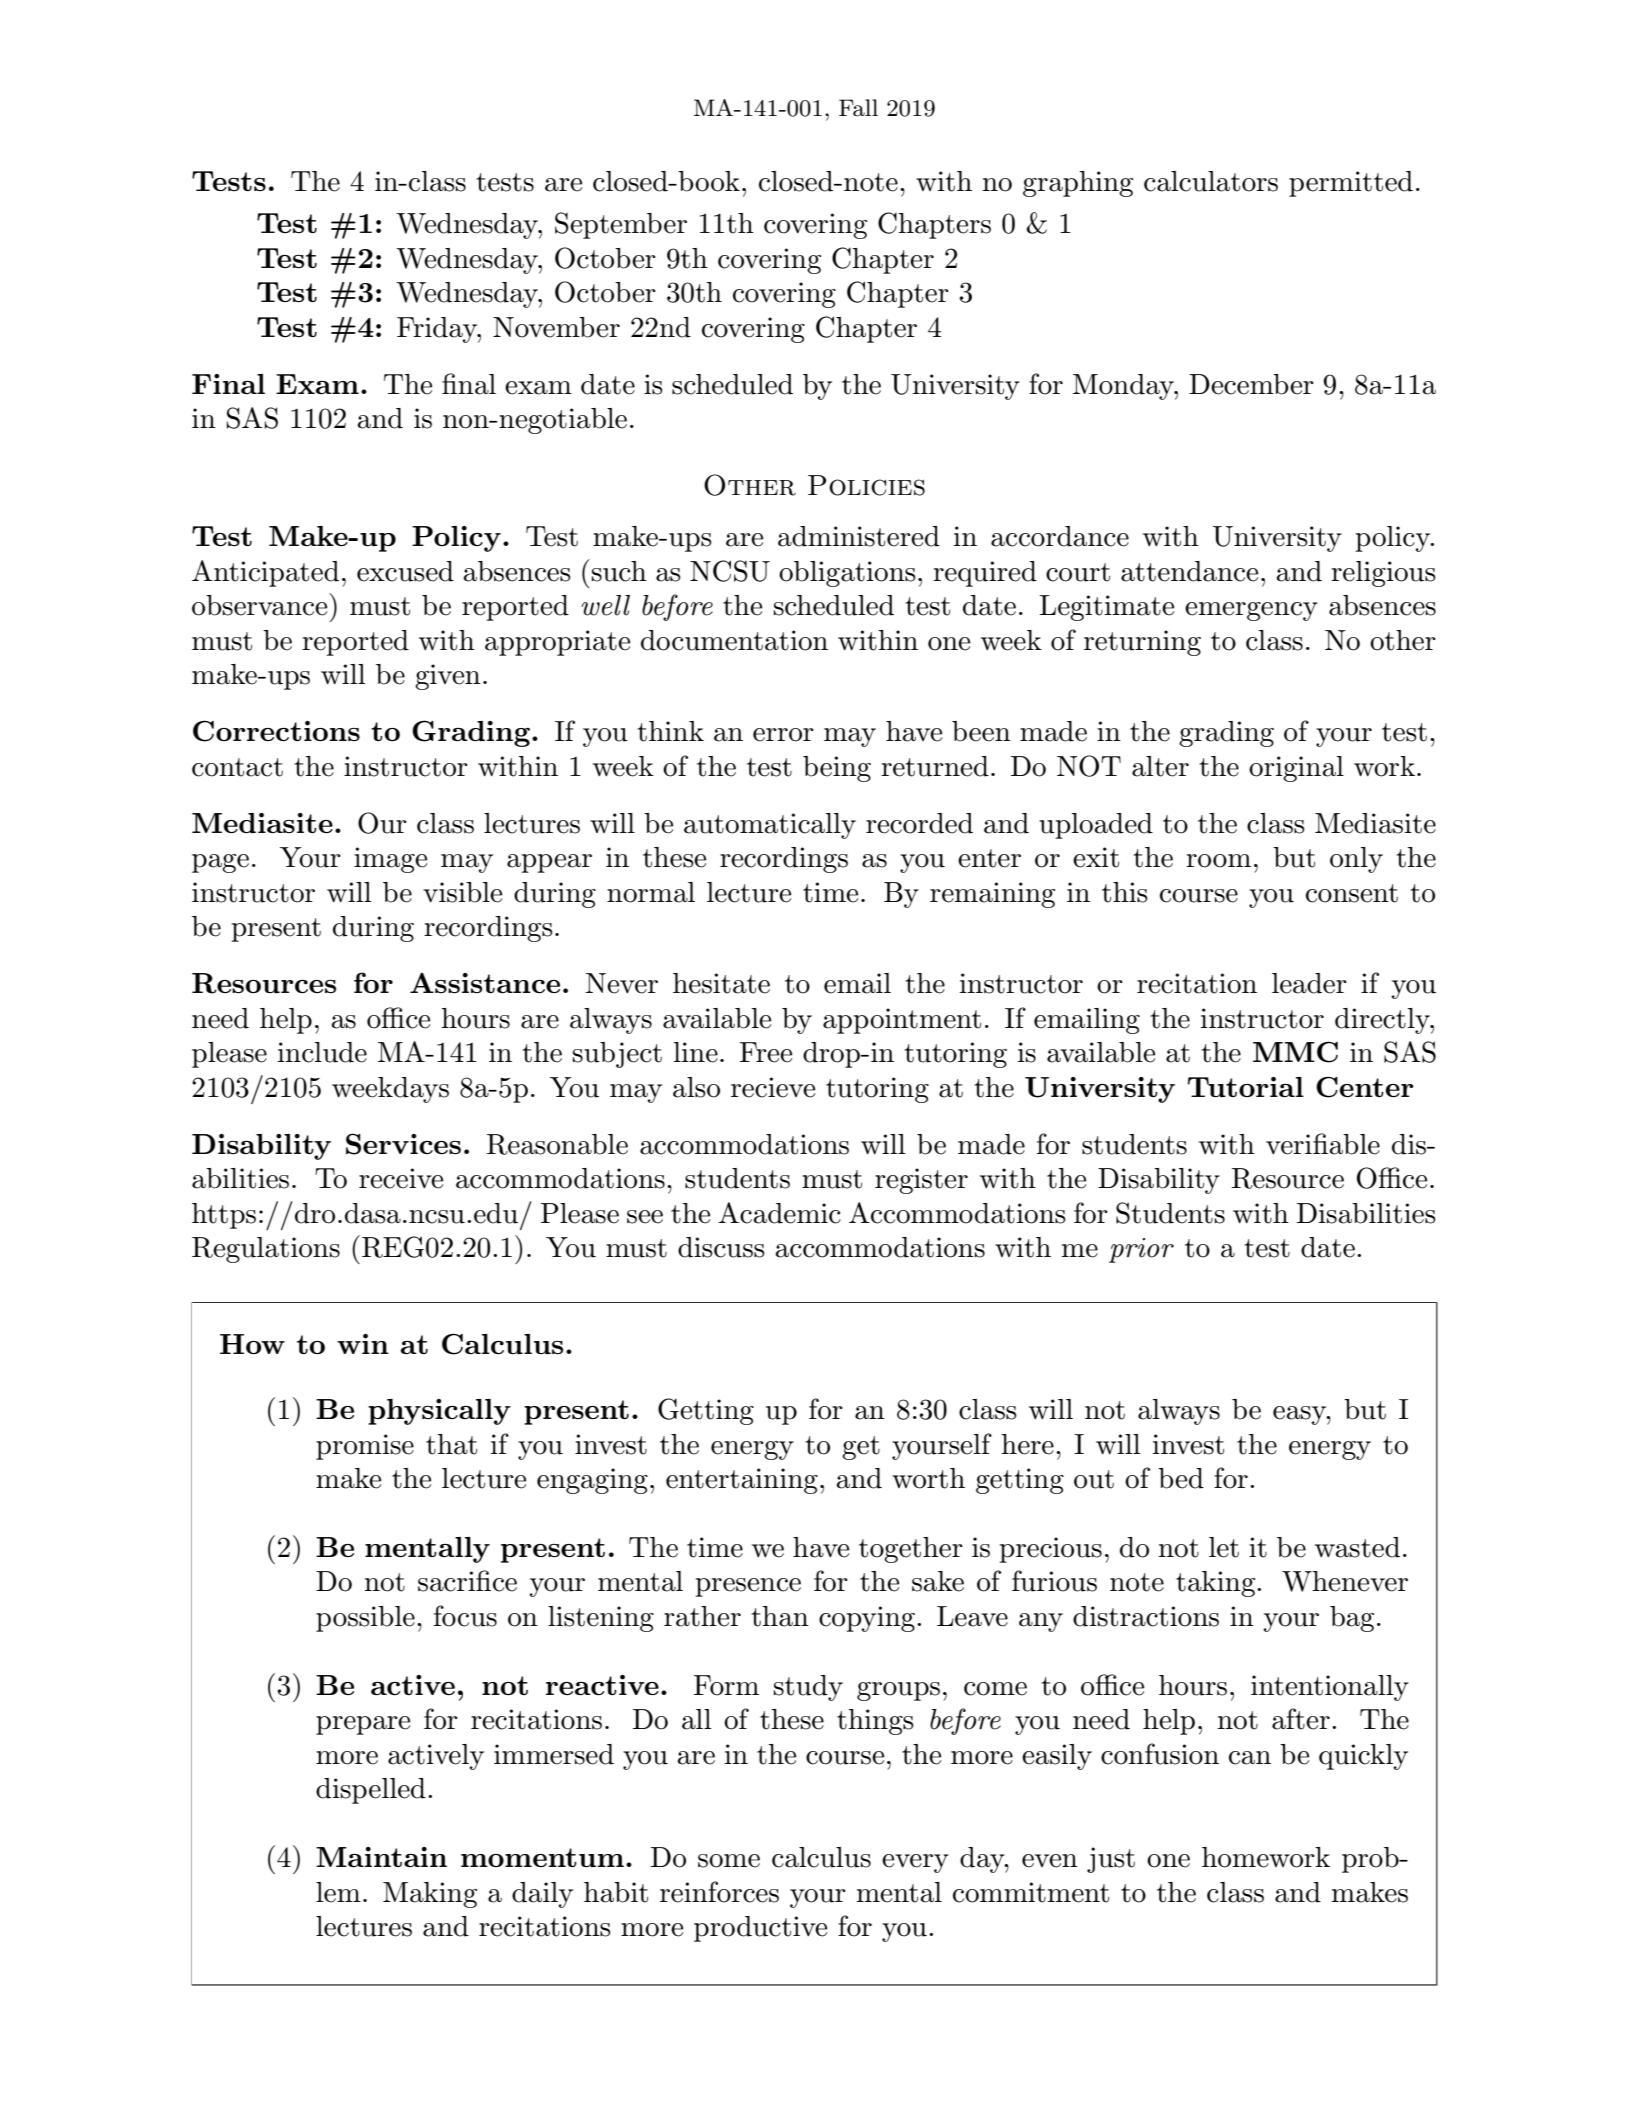 Image resolution: width=1629 pixels, height=2108 pixels. What do you see at coordinates (1211, 181) in the screenshot?
I see `calculators` at bounding box center [1211, 181].
